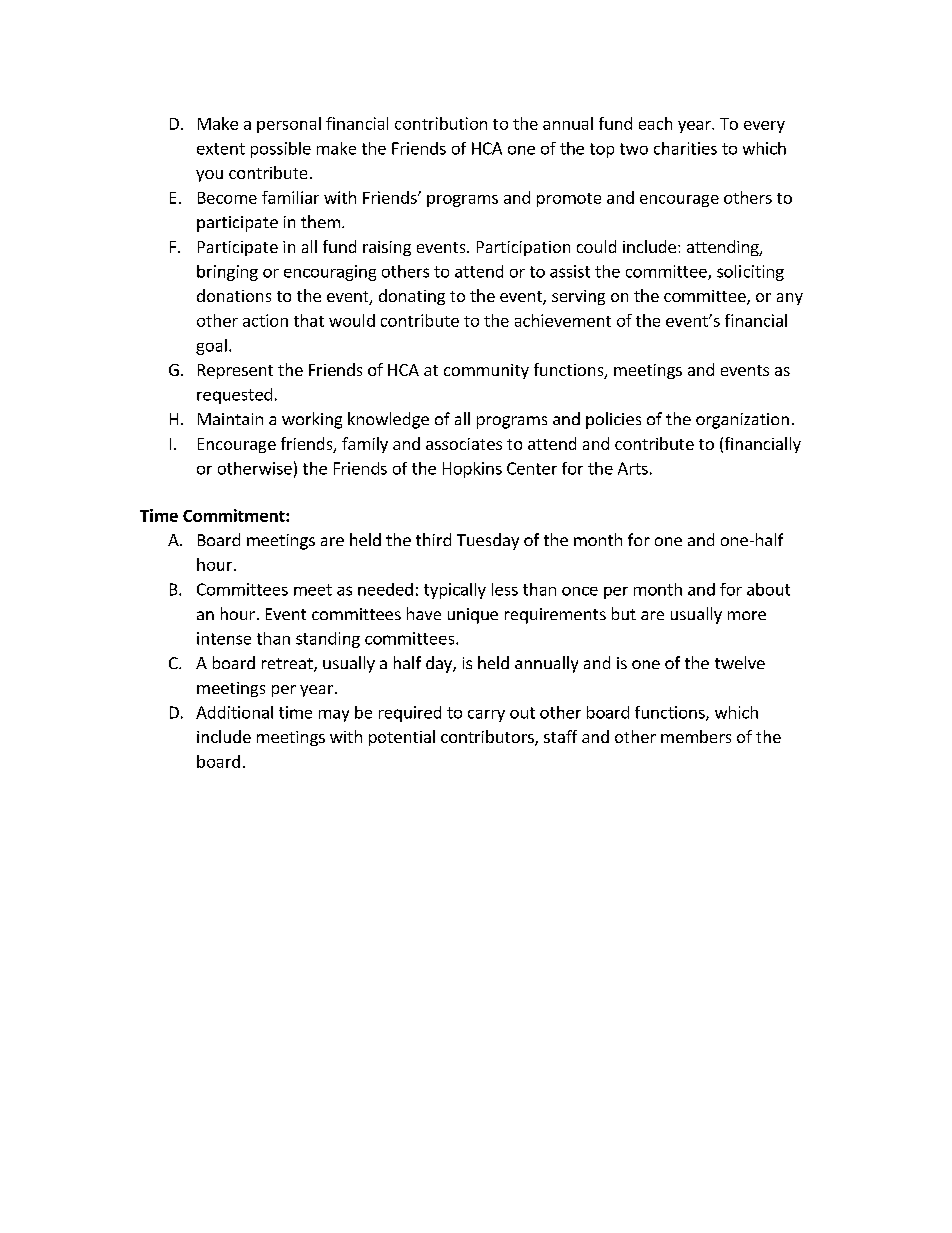 This page has width=952, height=1233. Describe the element at coordinates (441, 123) in the page. I see `contribution` at that location.
